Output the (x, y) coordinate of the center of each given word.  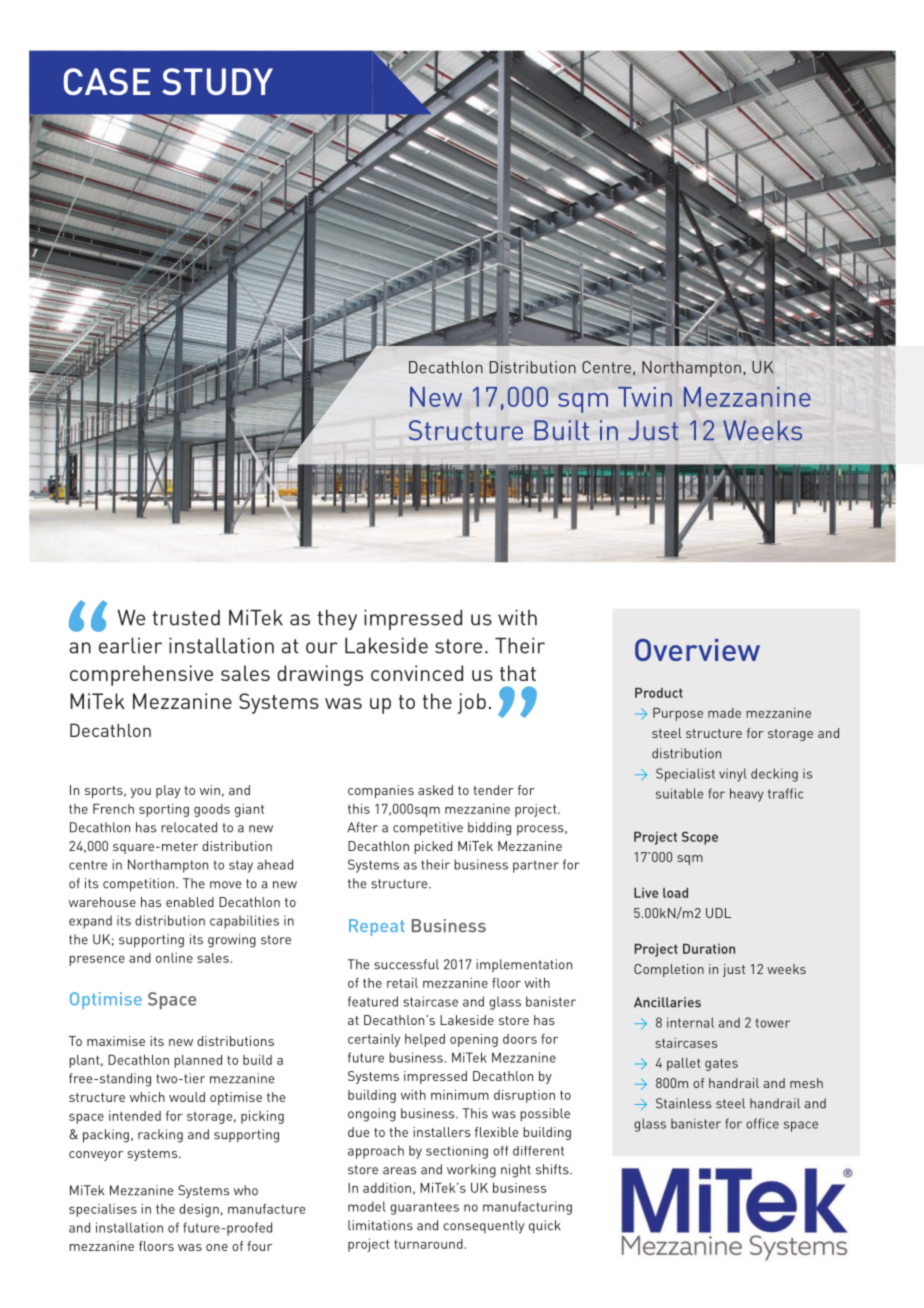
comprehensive (141, 675)
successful (406, 964)
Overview (697, 650)
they (337, 619)
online (174, 958)
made (724, 713)
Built (561, 430)
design (199, 1210)
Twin (645, 397)
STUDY (217, 81)
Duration (709, 949)
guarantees (424, 1208)
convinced (417, 673)
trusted (186, 618)
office (762, 1123)
